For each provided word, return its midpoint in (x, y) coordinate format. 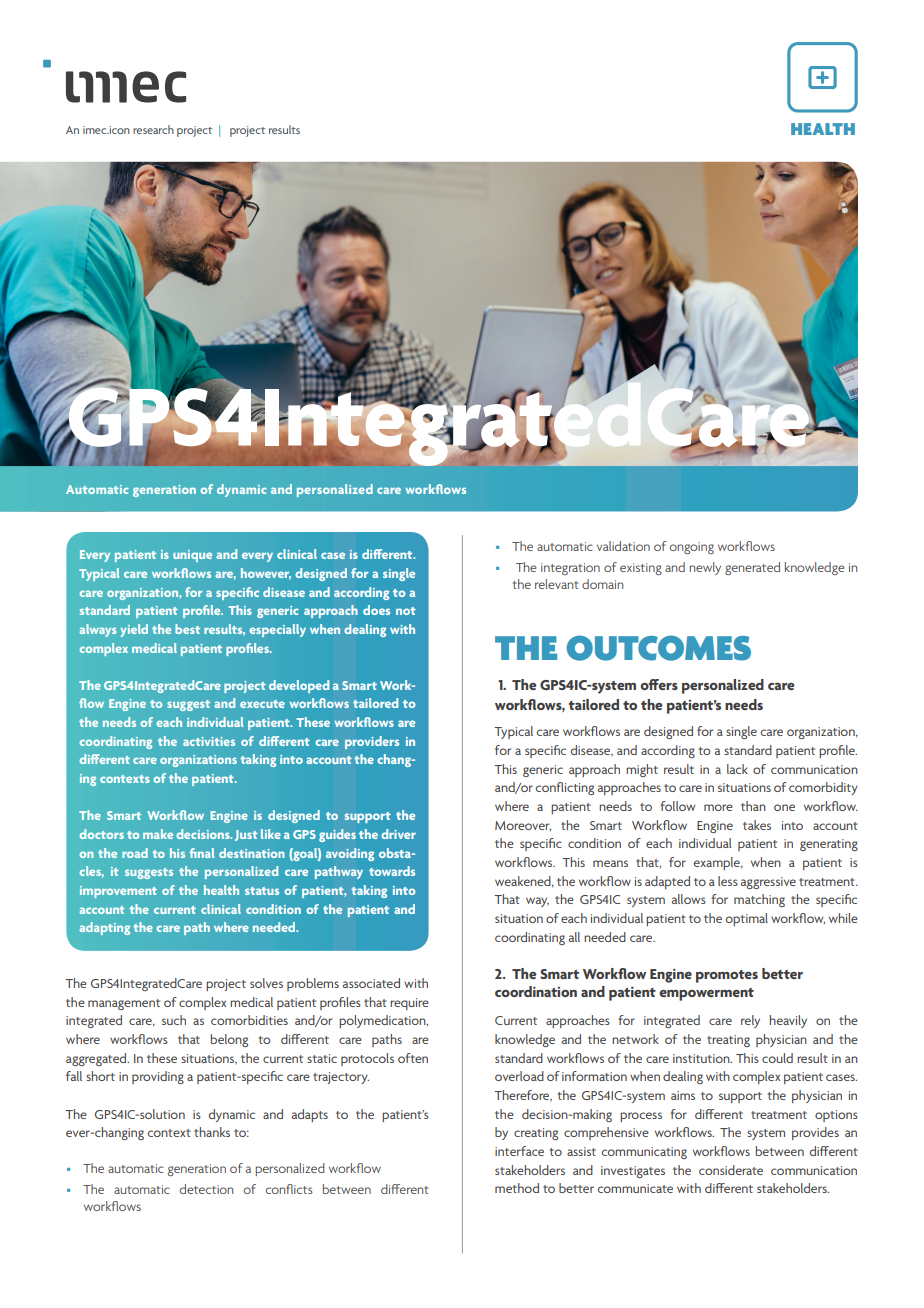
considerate (731, 1170)
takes (757, 825)
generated (752, 568)
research (153, 129)
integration (570, 569)
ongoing (692, 548)
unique (192, 556)
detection (206, 1189)
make (158, 834)
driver (398, 834)
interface (519, 1151)
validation (623, 546)
